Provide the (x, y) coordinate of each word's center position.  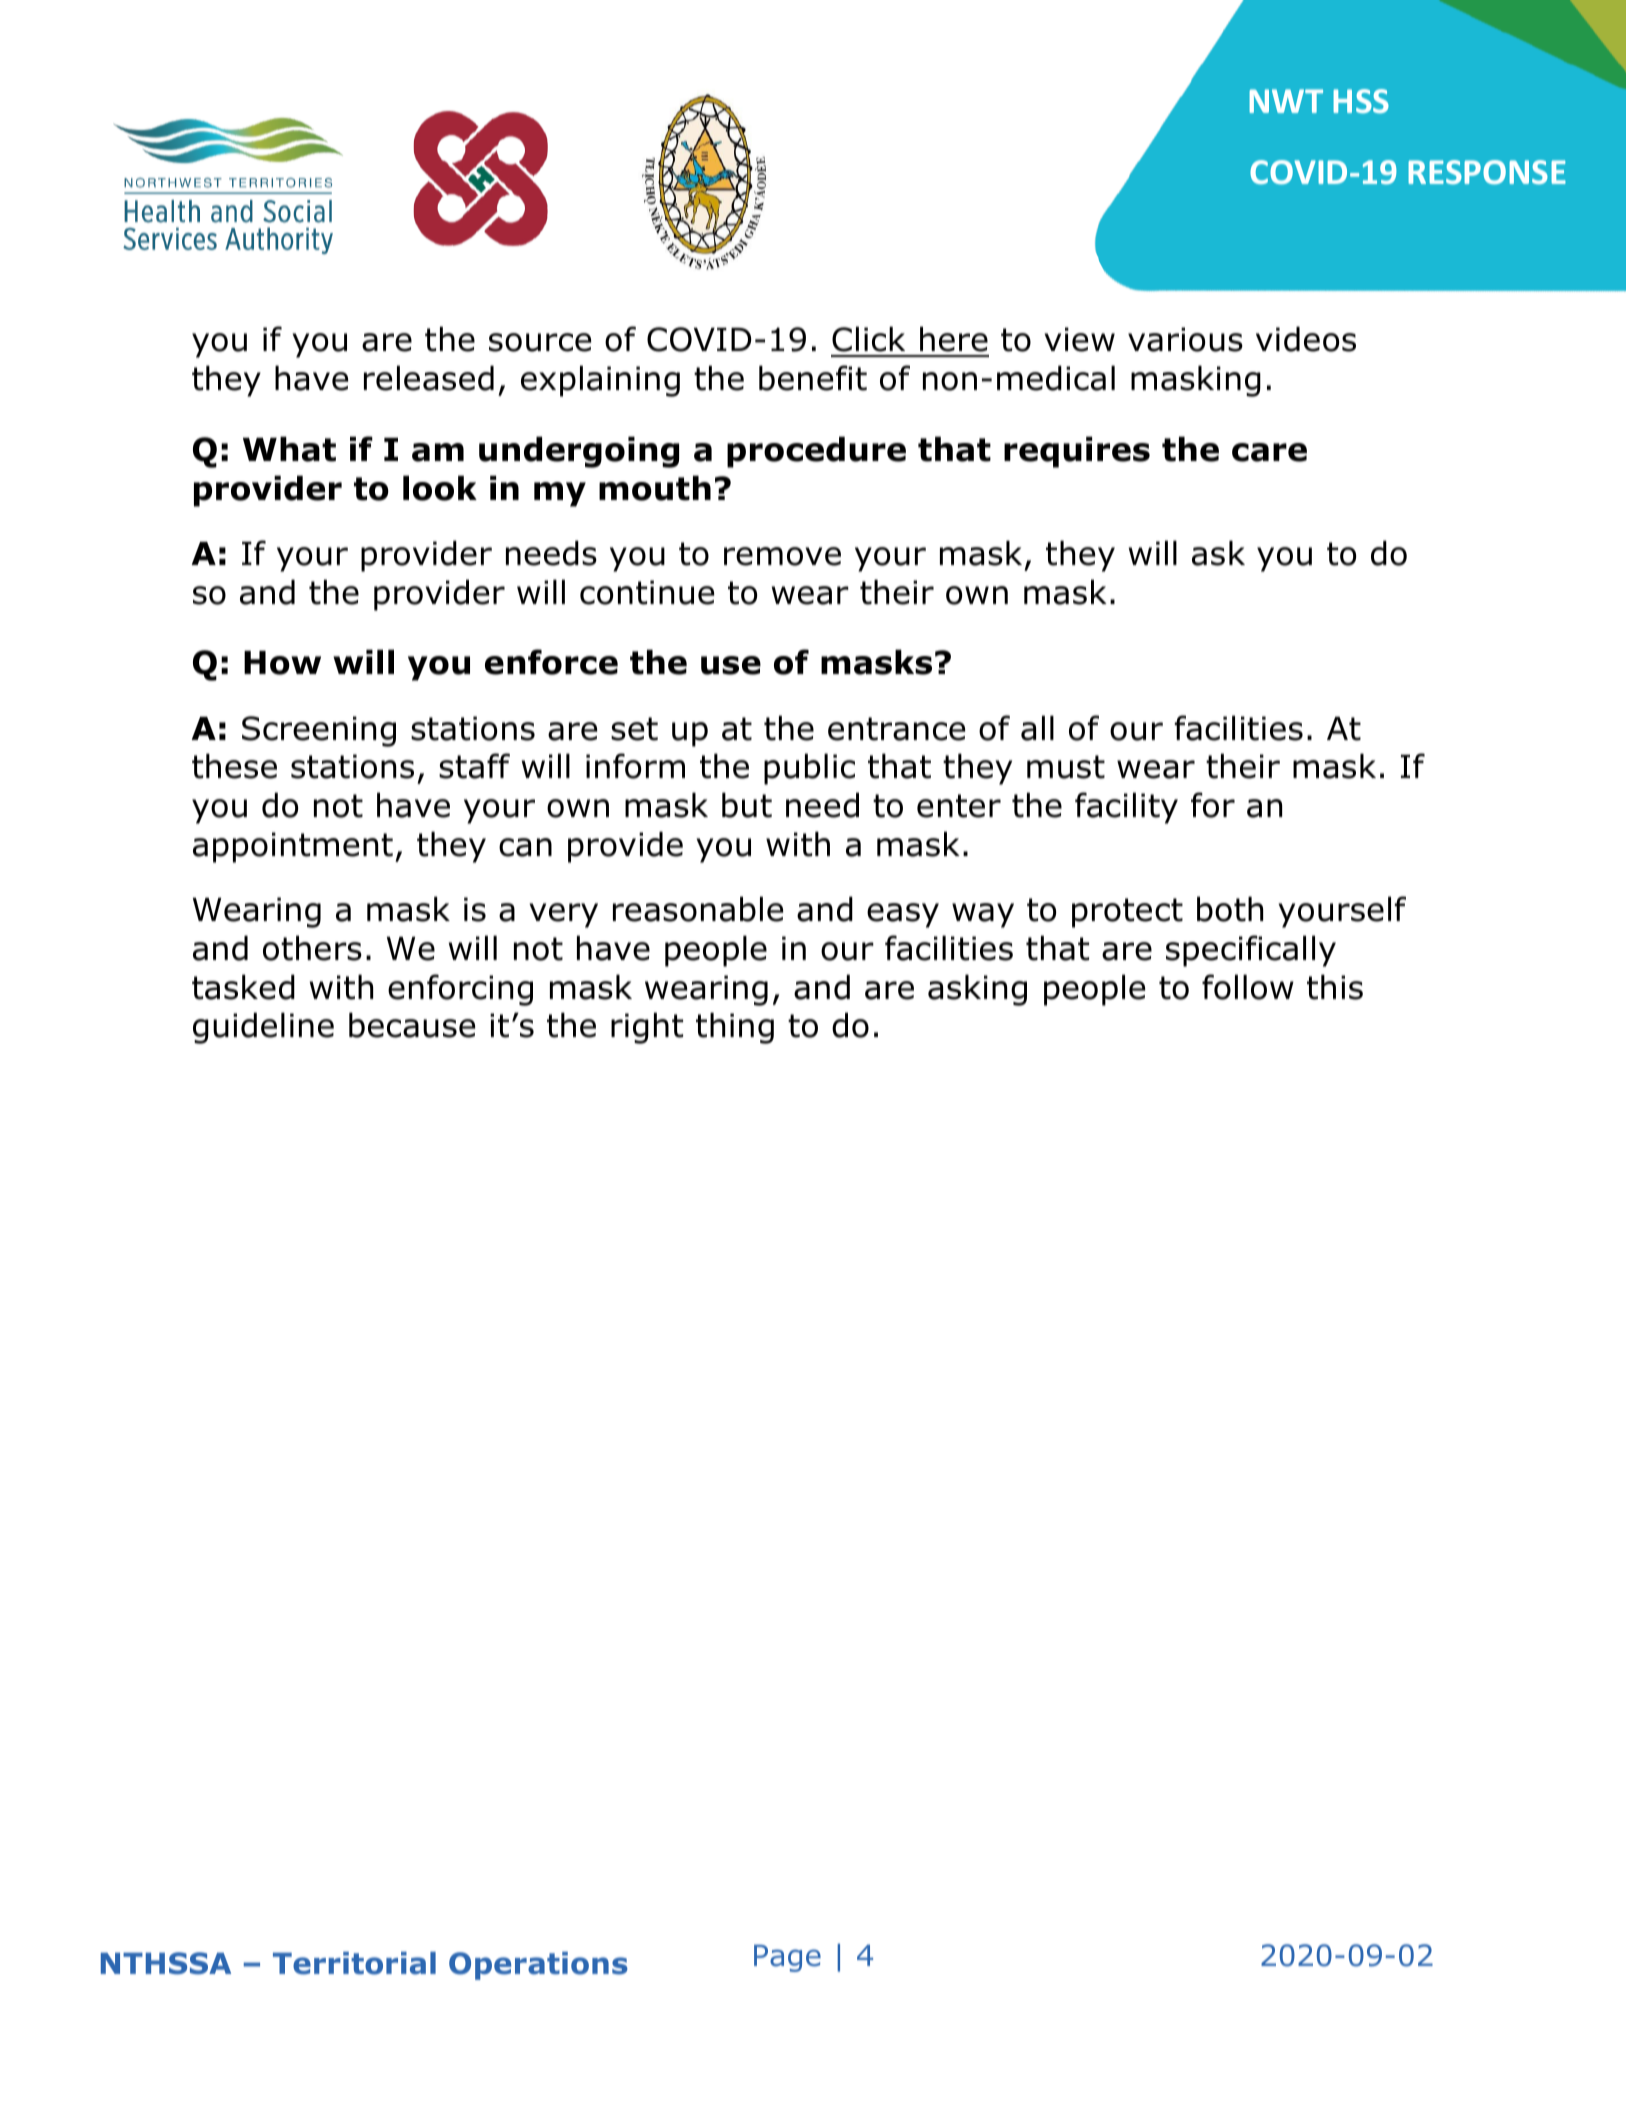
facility (1126, 808)
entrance (896, 729)
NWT (1286, 101)
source (540, 342)
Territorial (354, 1963)
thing (735, 1028)
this (1335, 987)
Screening (319, 731)
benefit (813, 378)
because (412, 1025)
